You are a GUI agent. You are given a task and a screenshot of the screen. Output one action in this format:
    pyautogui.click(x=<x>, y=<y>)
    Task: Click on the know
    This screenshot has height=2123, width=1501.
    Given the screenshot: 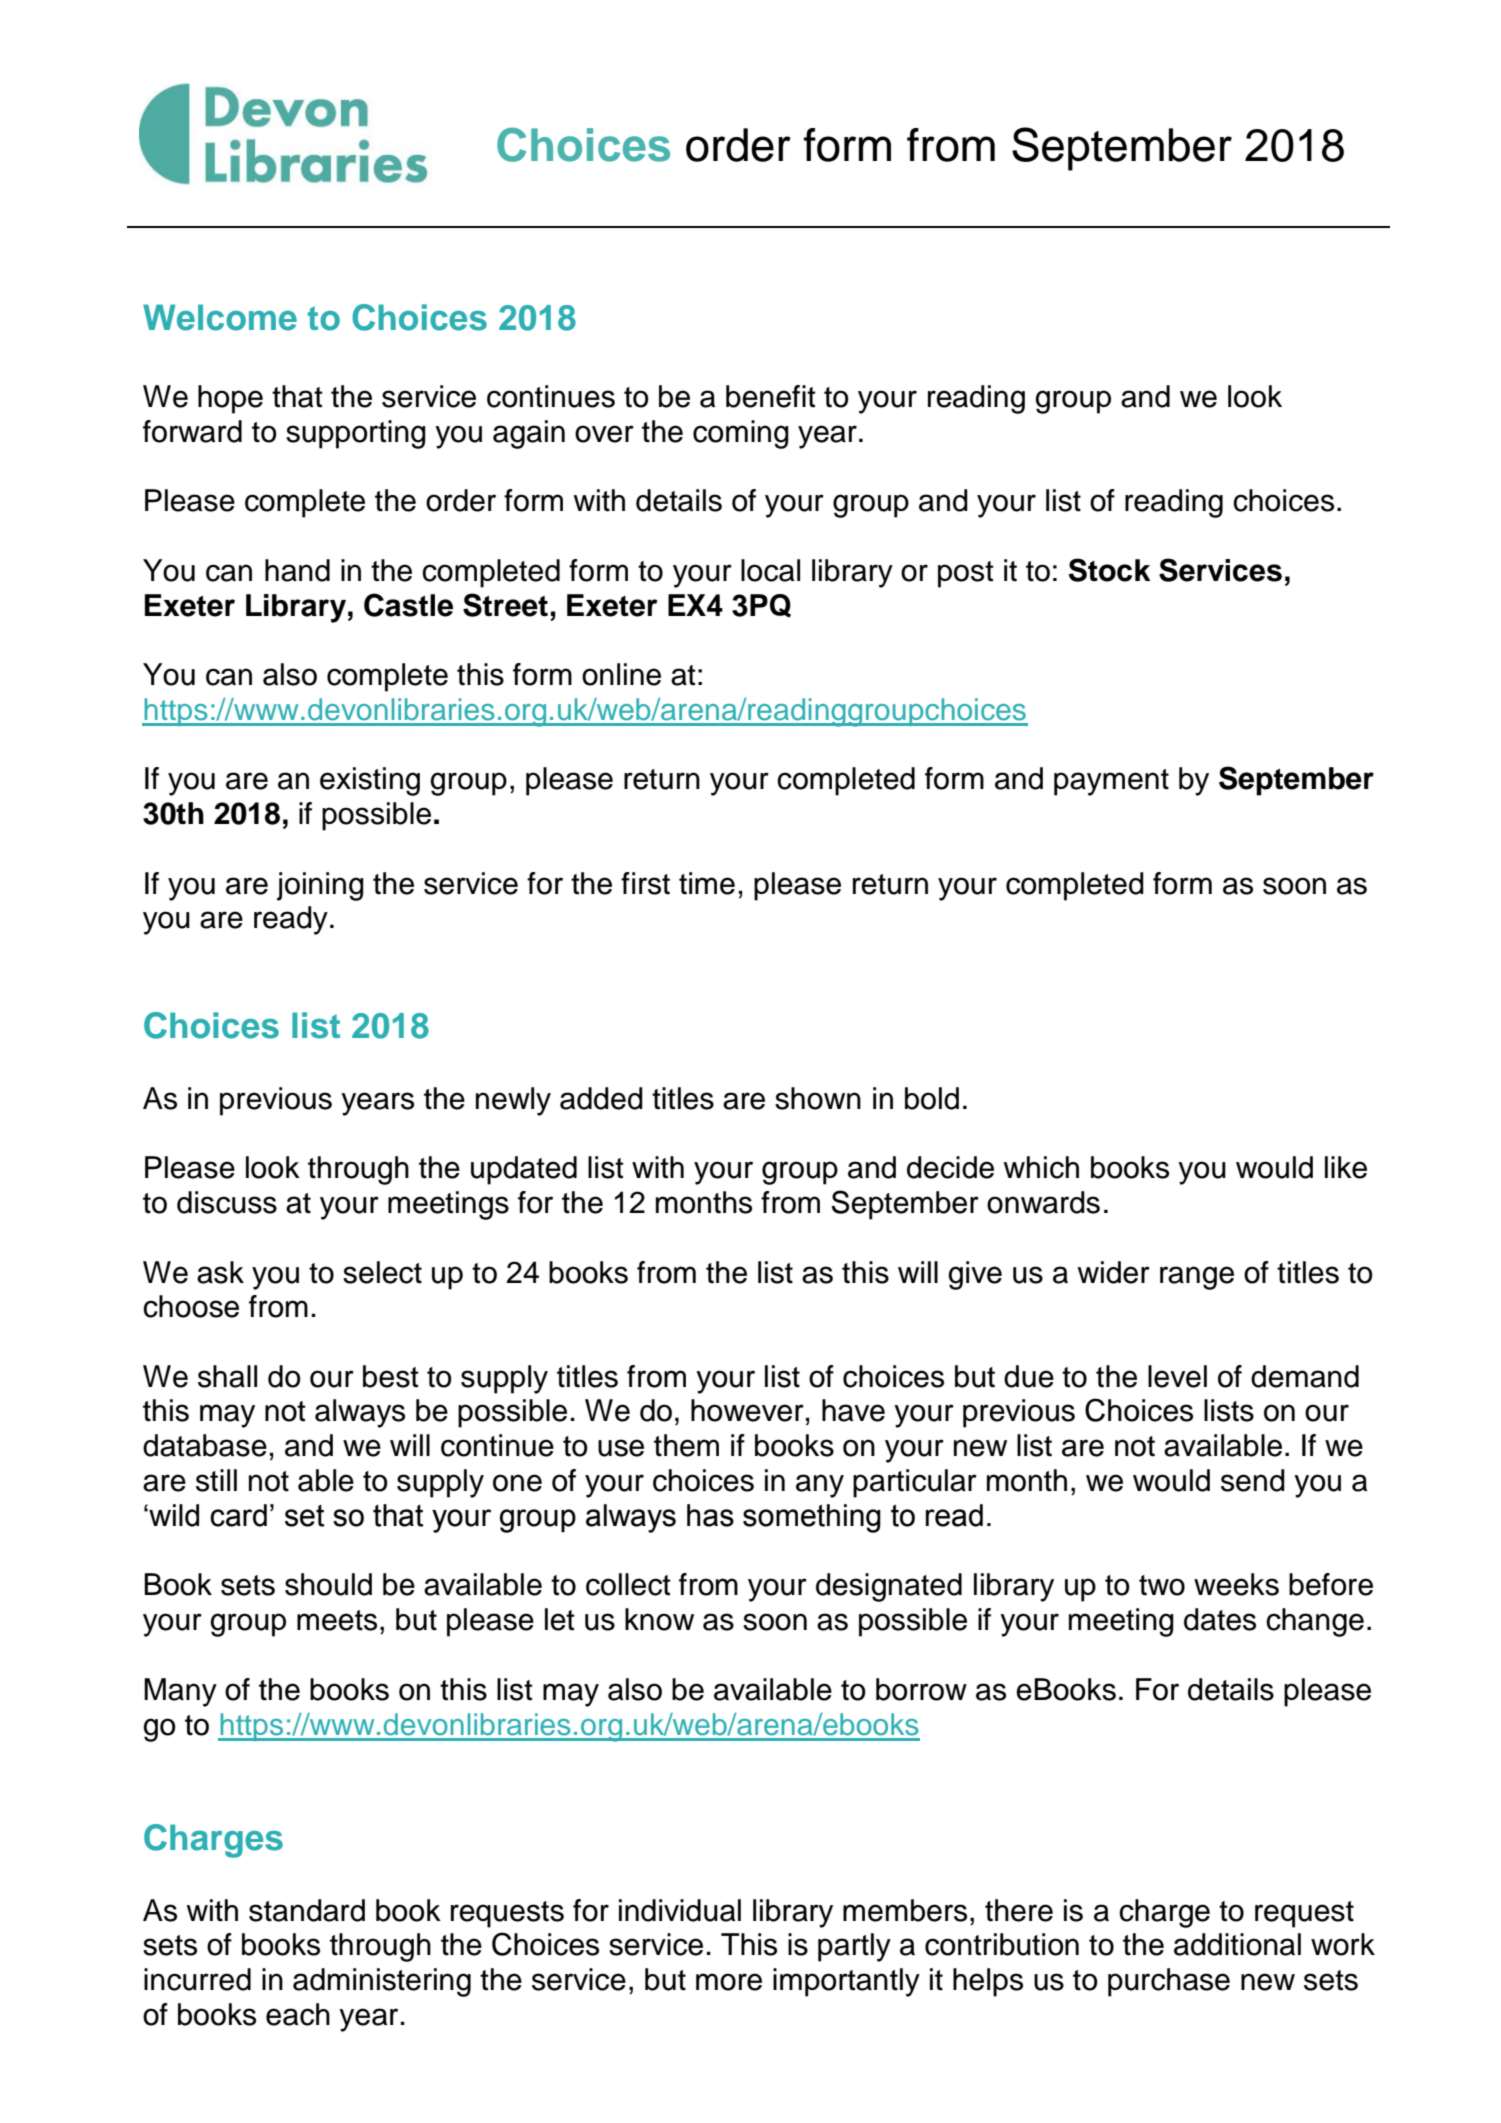 What is the action you would take?
    pyautogui.click(x=659, y=1619)
